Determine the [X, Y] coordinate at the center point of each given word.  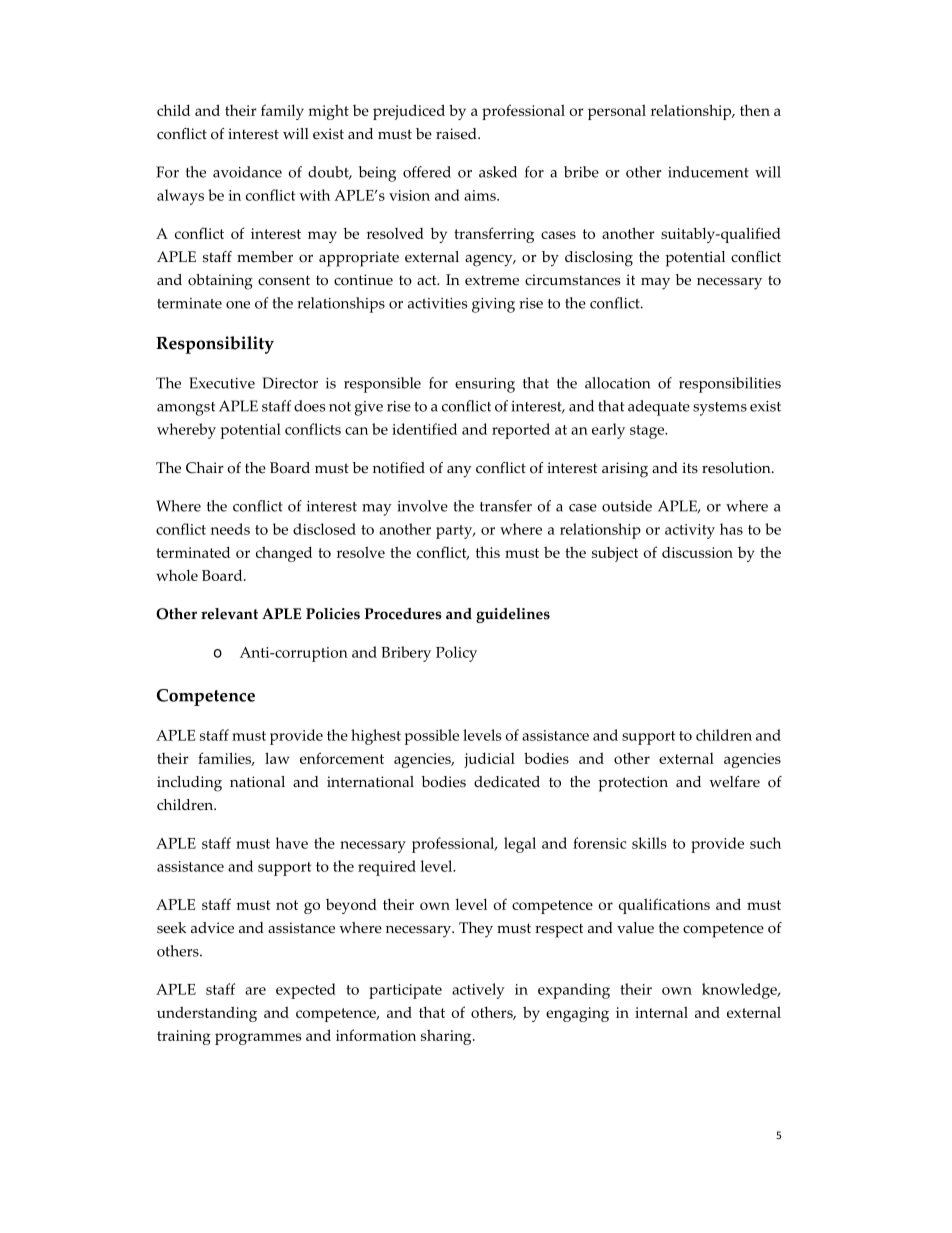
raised [457, 134]
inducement [708, 172]
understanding [207, 1014]
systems [720, 409]
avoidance [247, 172]
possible [432, 737]
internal [661, 1012]
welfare [734, 782]
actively [478, 991]
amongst [186, 409]
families [226, 759]
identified [424, 429]
